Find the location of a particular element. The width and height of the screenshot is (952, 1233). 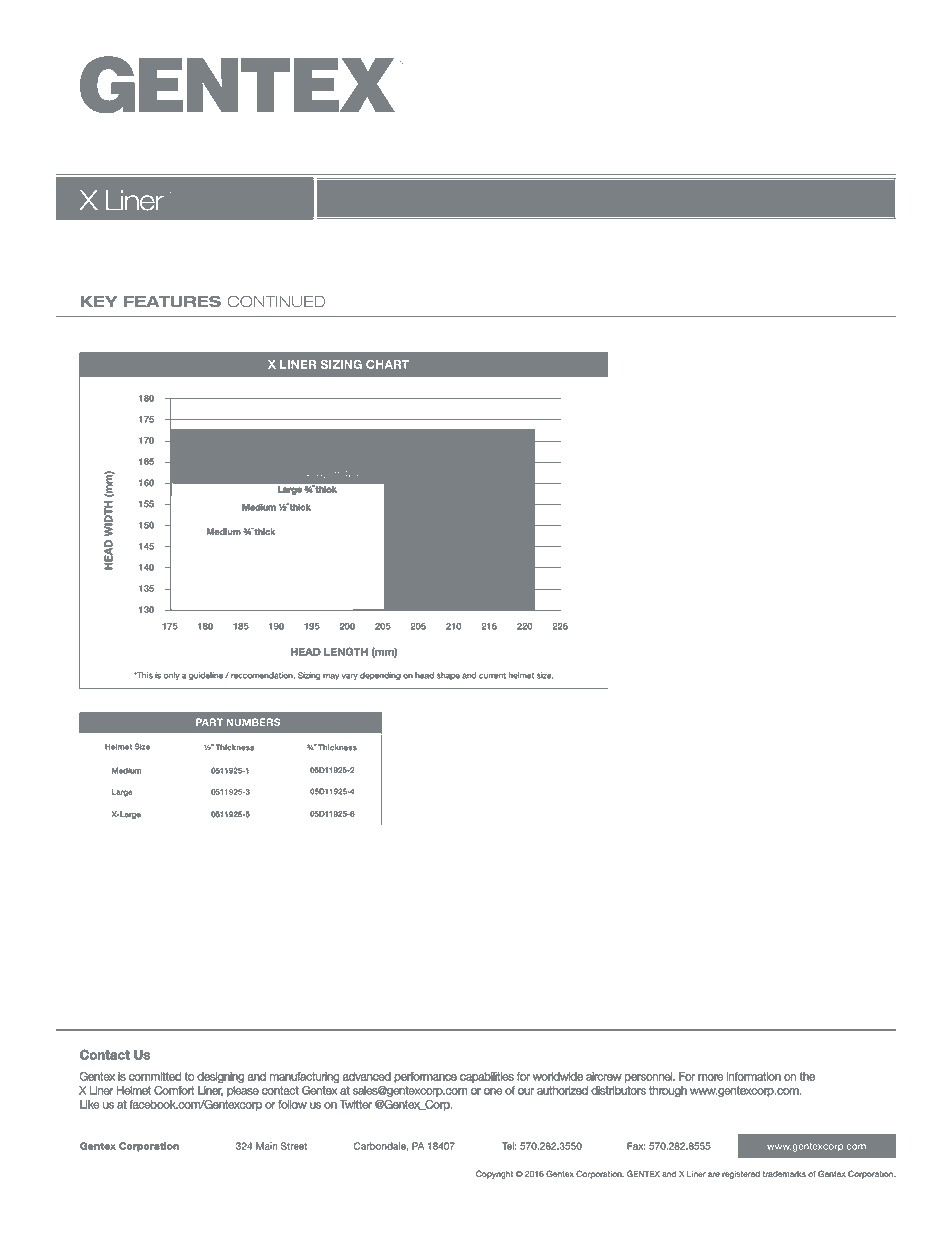

only is located at coordinates (172, 676).
